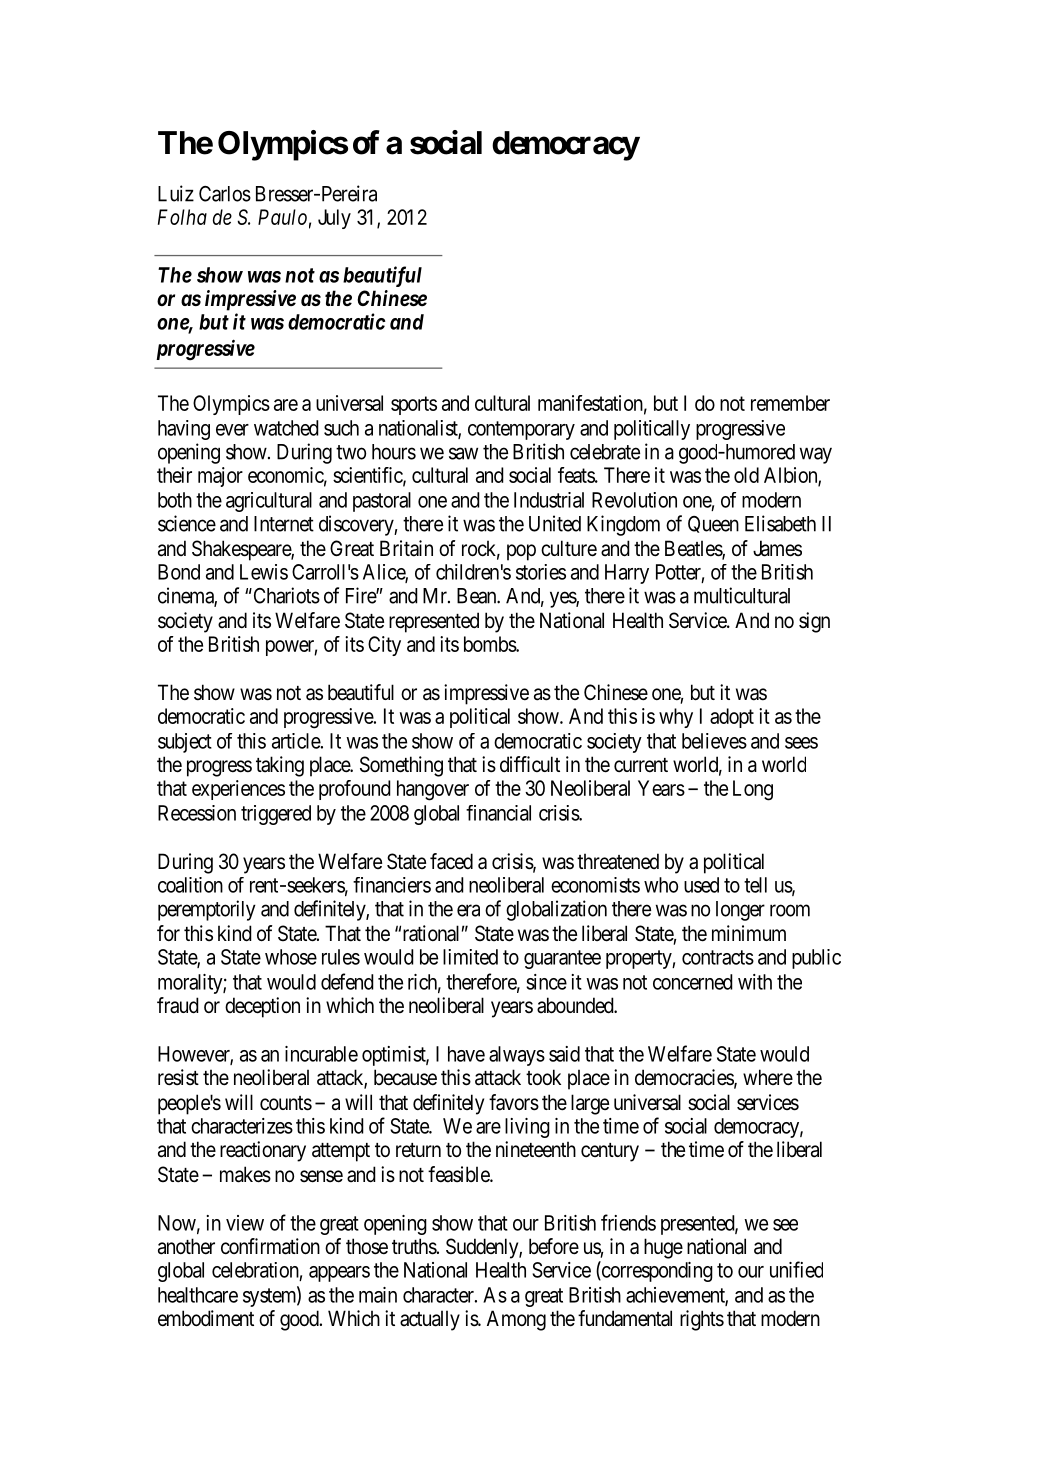 The image size is (1040, 1470). What do you see at coordinates (530, 764) in the page?
I see `difficult` at bounding box center [530, 764].
